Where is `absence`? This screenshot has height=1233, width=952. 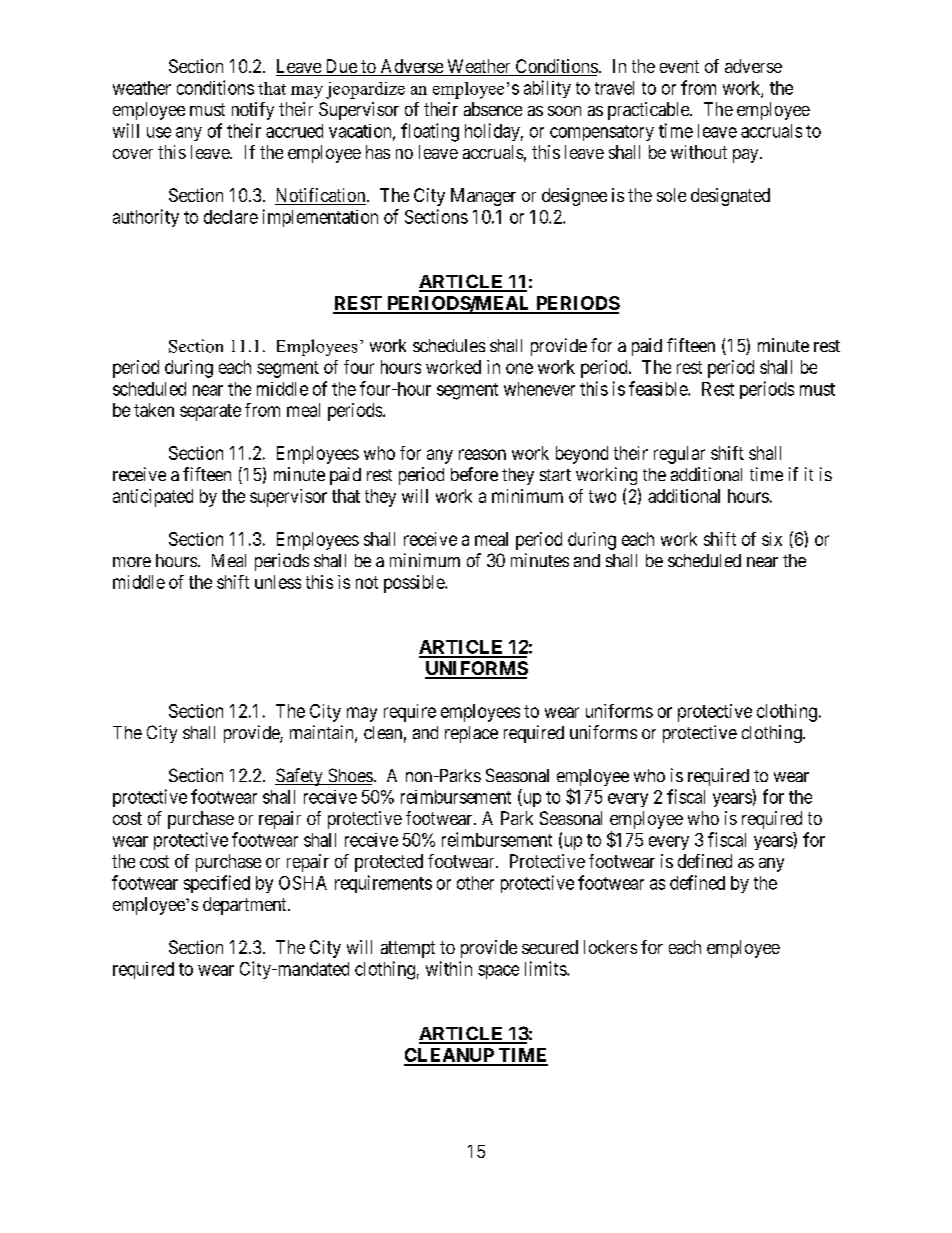 absence is located at coordinates (493, 109).
